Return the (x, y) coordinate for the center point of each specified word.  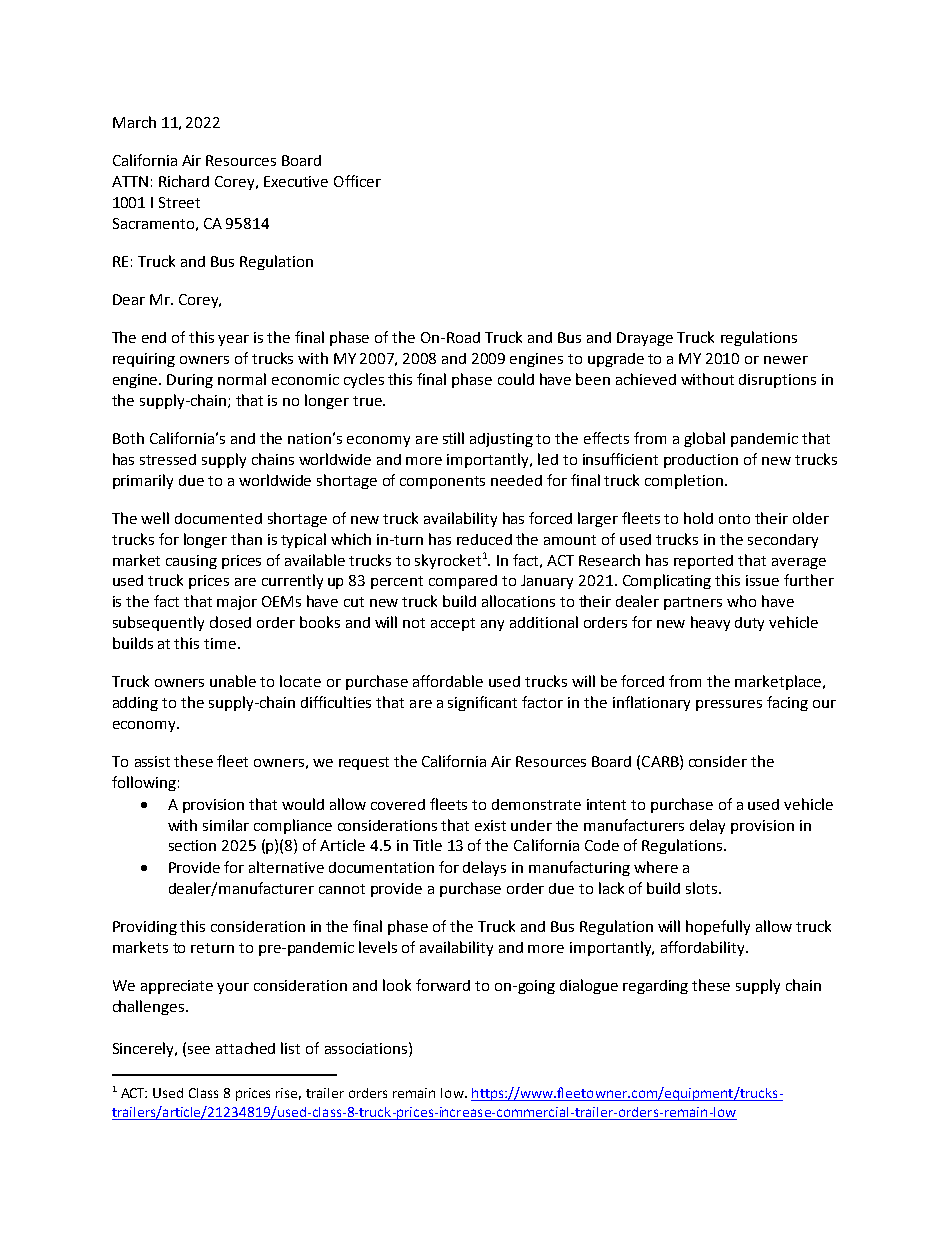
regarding (655, 987)
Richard (184, 181)
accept (453, 624)
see (199, 1050)
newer (786, 360)
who (741, 601)
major (237, 603)
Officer (357, 181)
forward (443, 985)
